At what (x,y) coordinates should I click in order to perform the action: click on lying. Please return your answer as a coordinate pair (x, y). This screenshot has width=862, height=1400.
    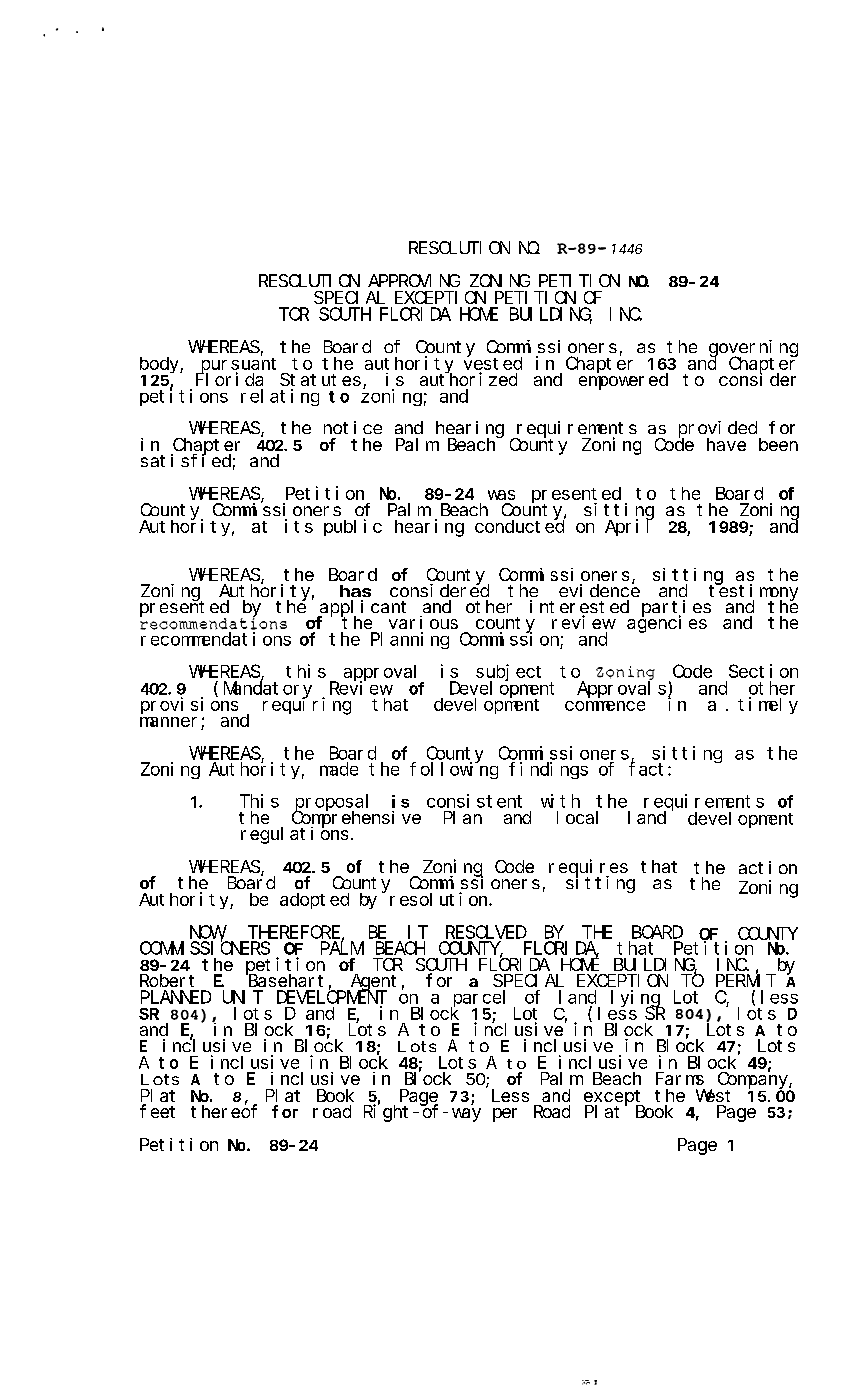
    Looking at the image, I should click on (637, 999).
